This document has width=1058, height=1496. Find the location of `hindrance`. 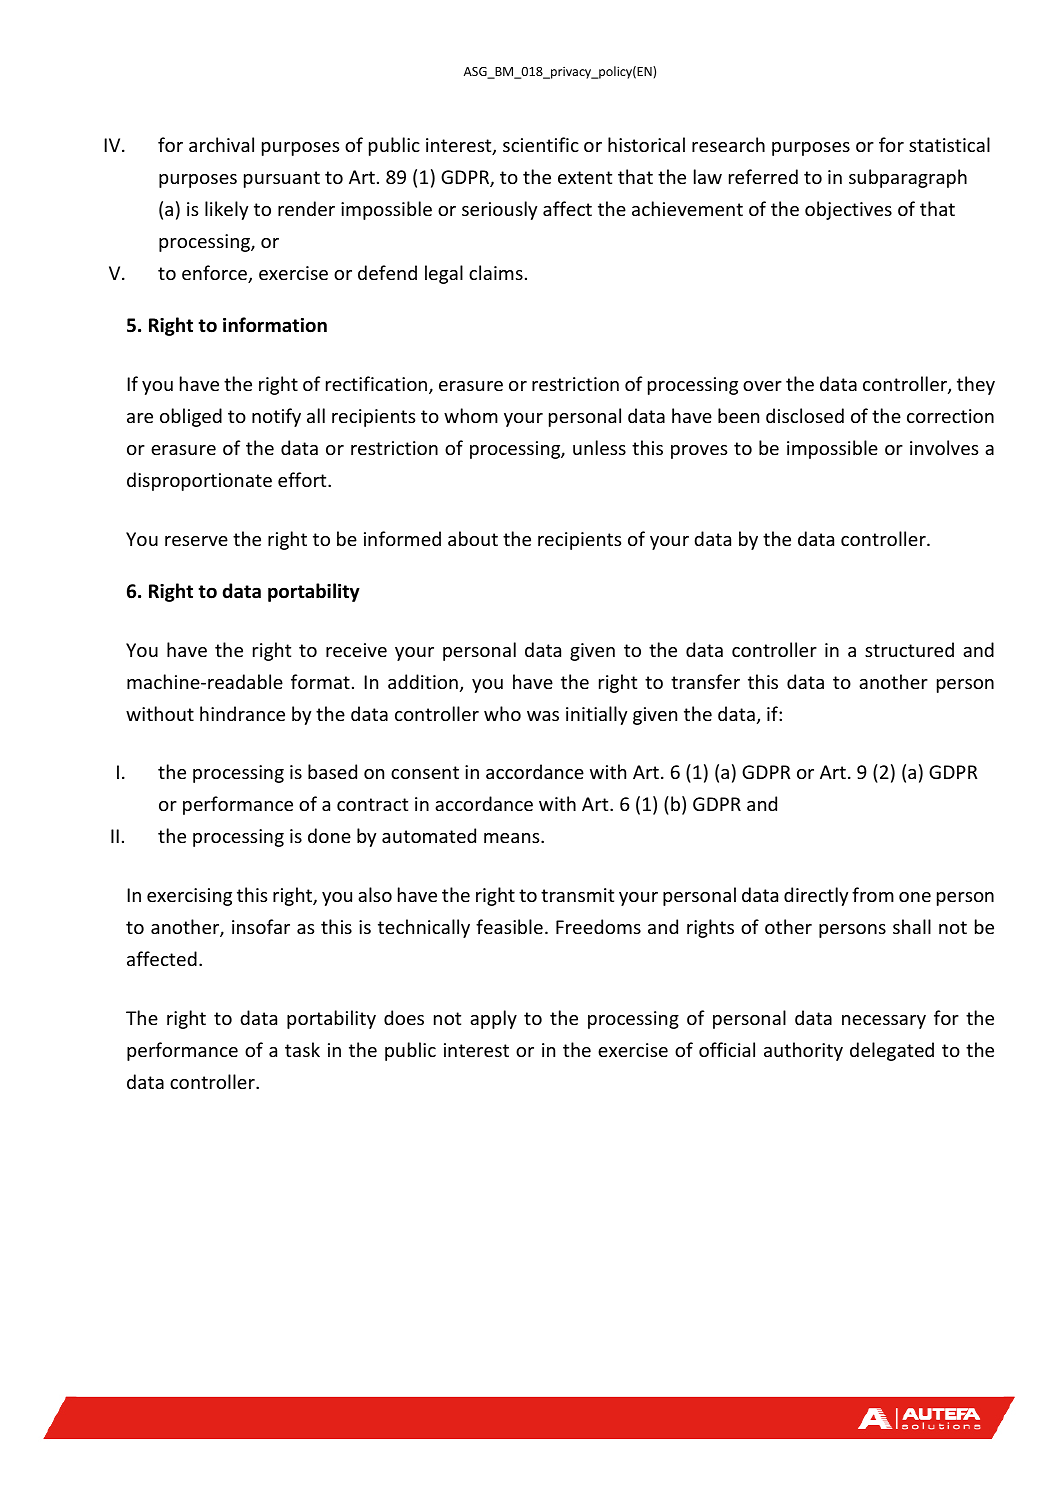

hindrance is located at coordinates (242, 713).
